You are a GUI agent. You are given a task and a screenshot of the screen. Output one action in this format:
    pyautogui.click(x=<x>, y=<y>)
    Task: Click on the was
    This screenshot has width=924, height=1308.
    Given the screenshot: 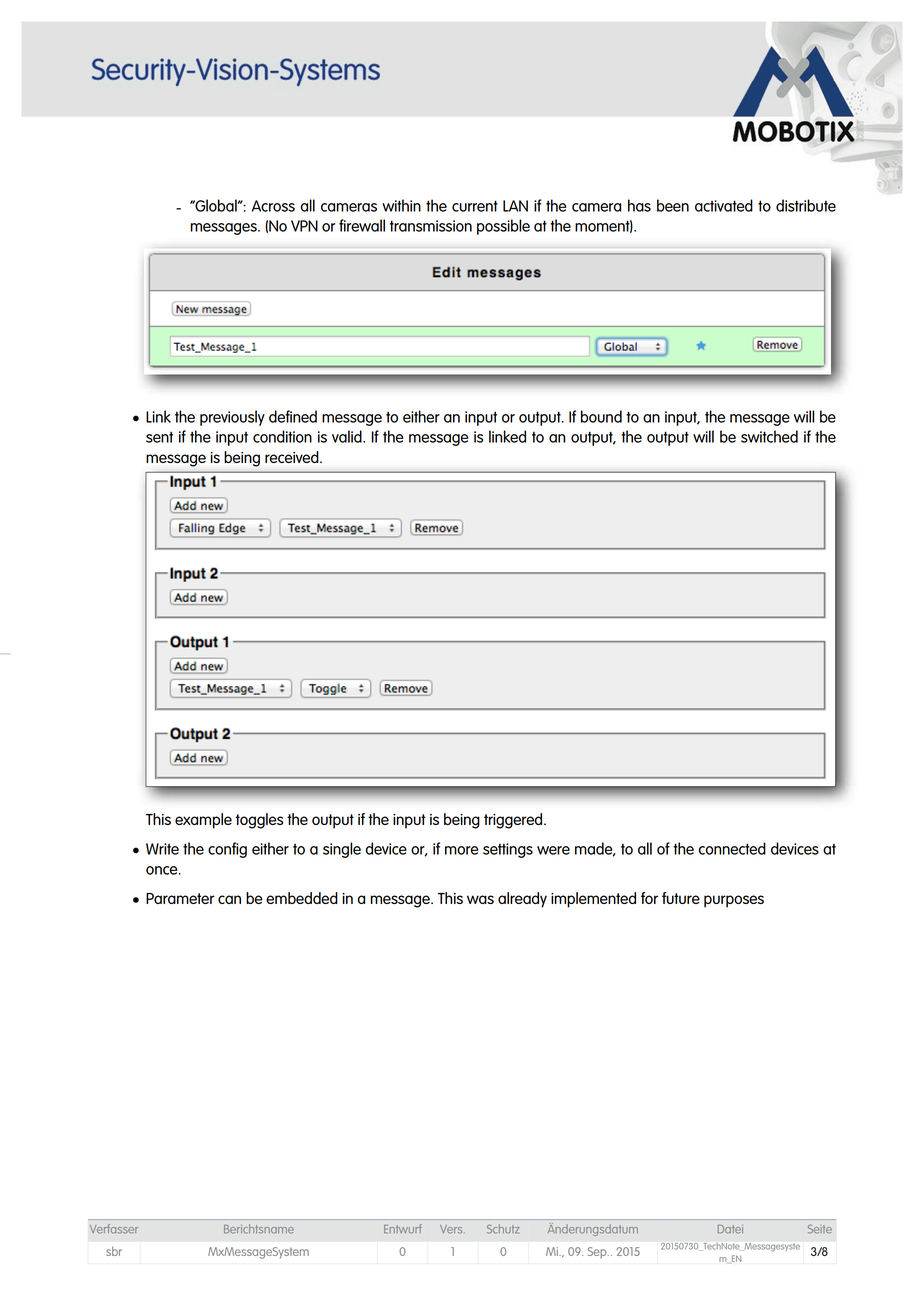 What is the action you would take?
    pyautogui.click(x=480, y=899)
